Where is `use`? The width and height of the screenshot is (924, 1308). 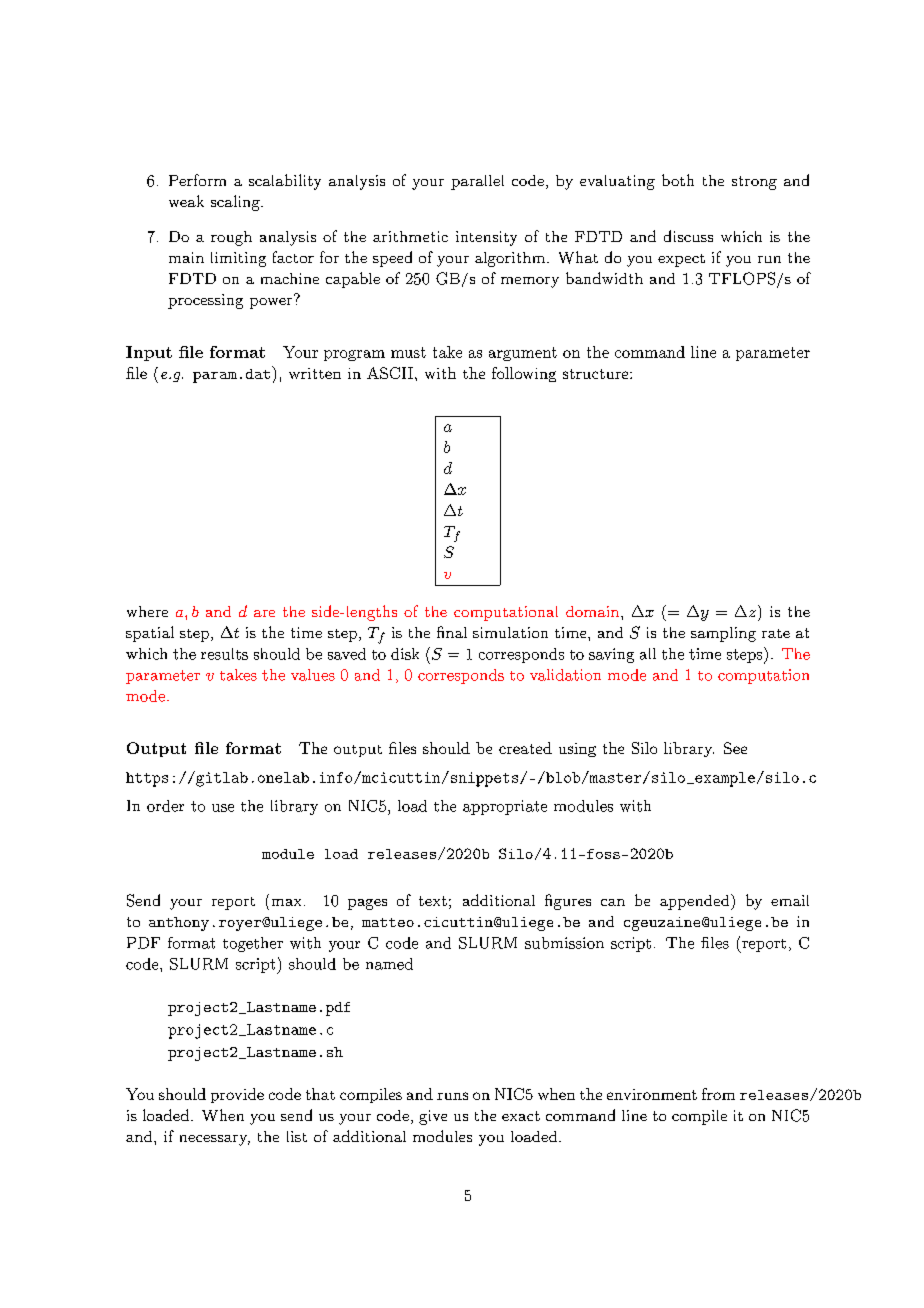
use is located at coordinates (223, 808).
